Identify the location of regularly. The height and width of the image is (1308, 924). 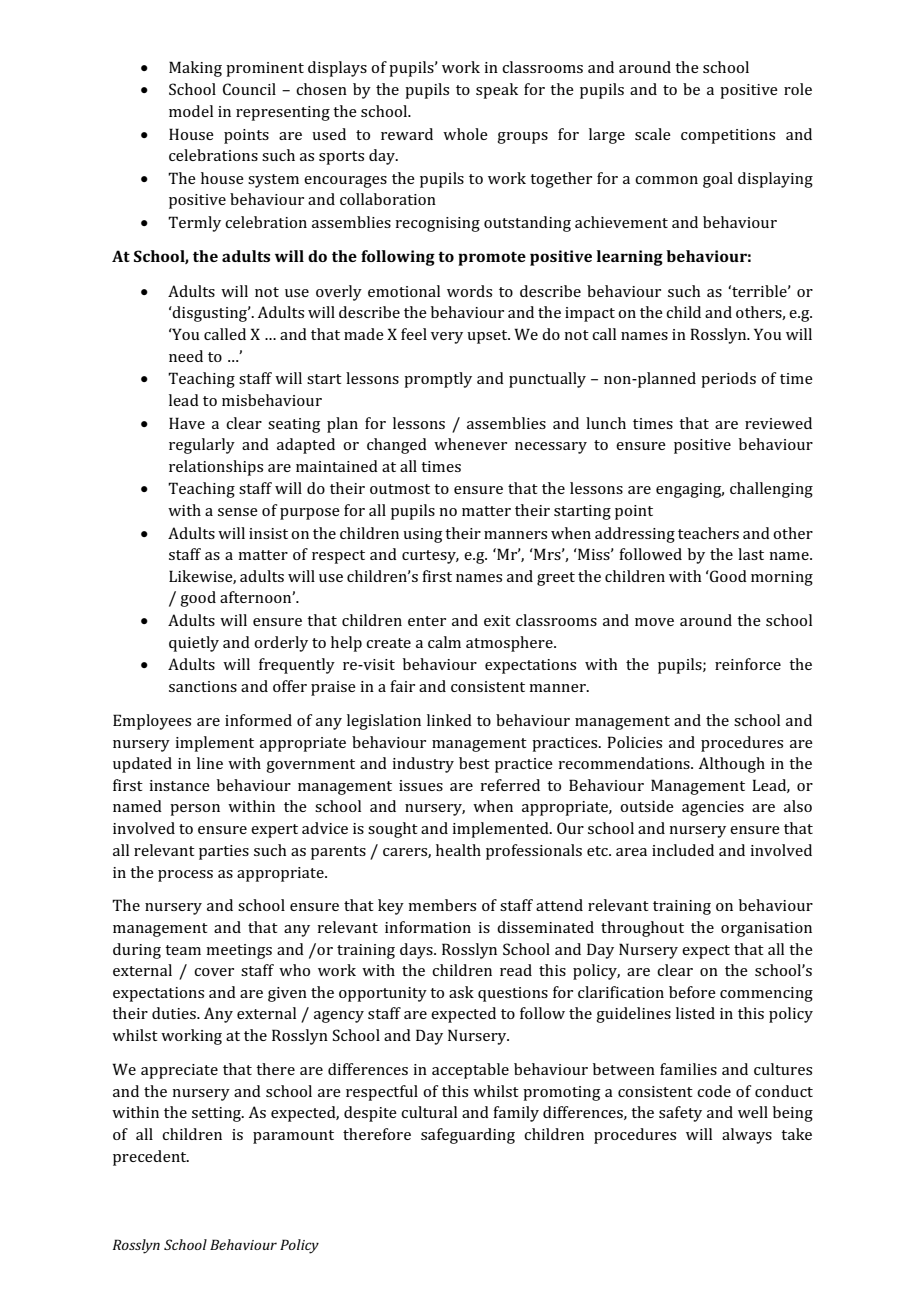
(202, 446).
